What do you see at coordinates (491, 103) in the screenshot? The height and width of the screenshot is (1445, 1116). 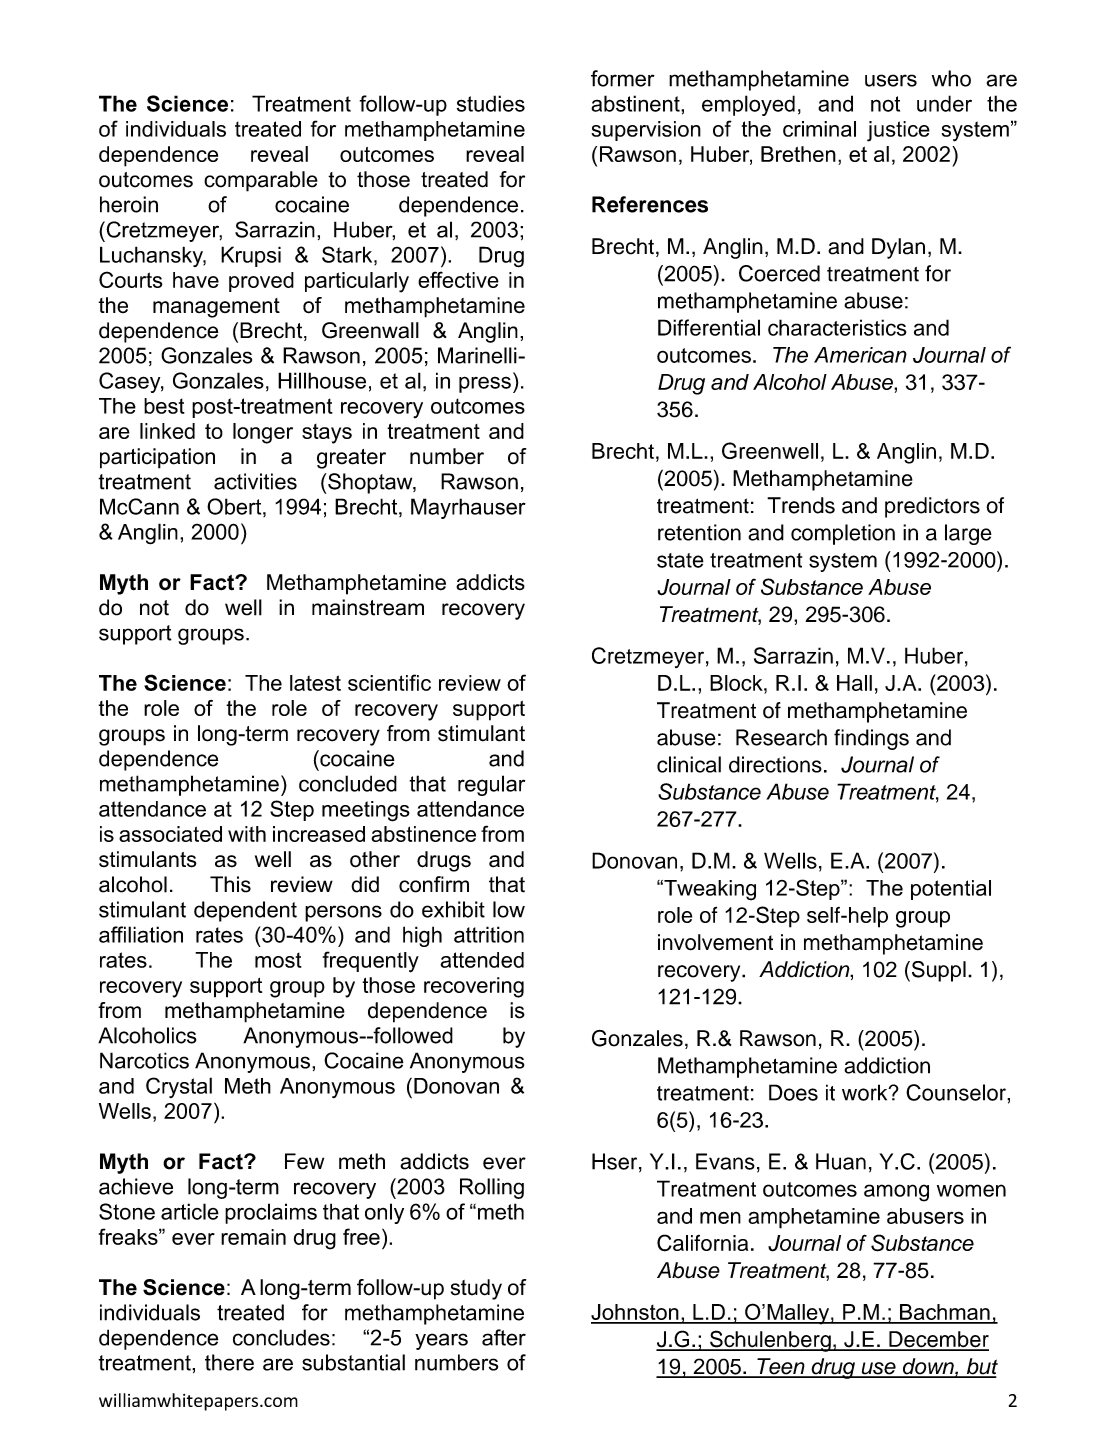 I see `studies` at bounding box center [491, 103].
